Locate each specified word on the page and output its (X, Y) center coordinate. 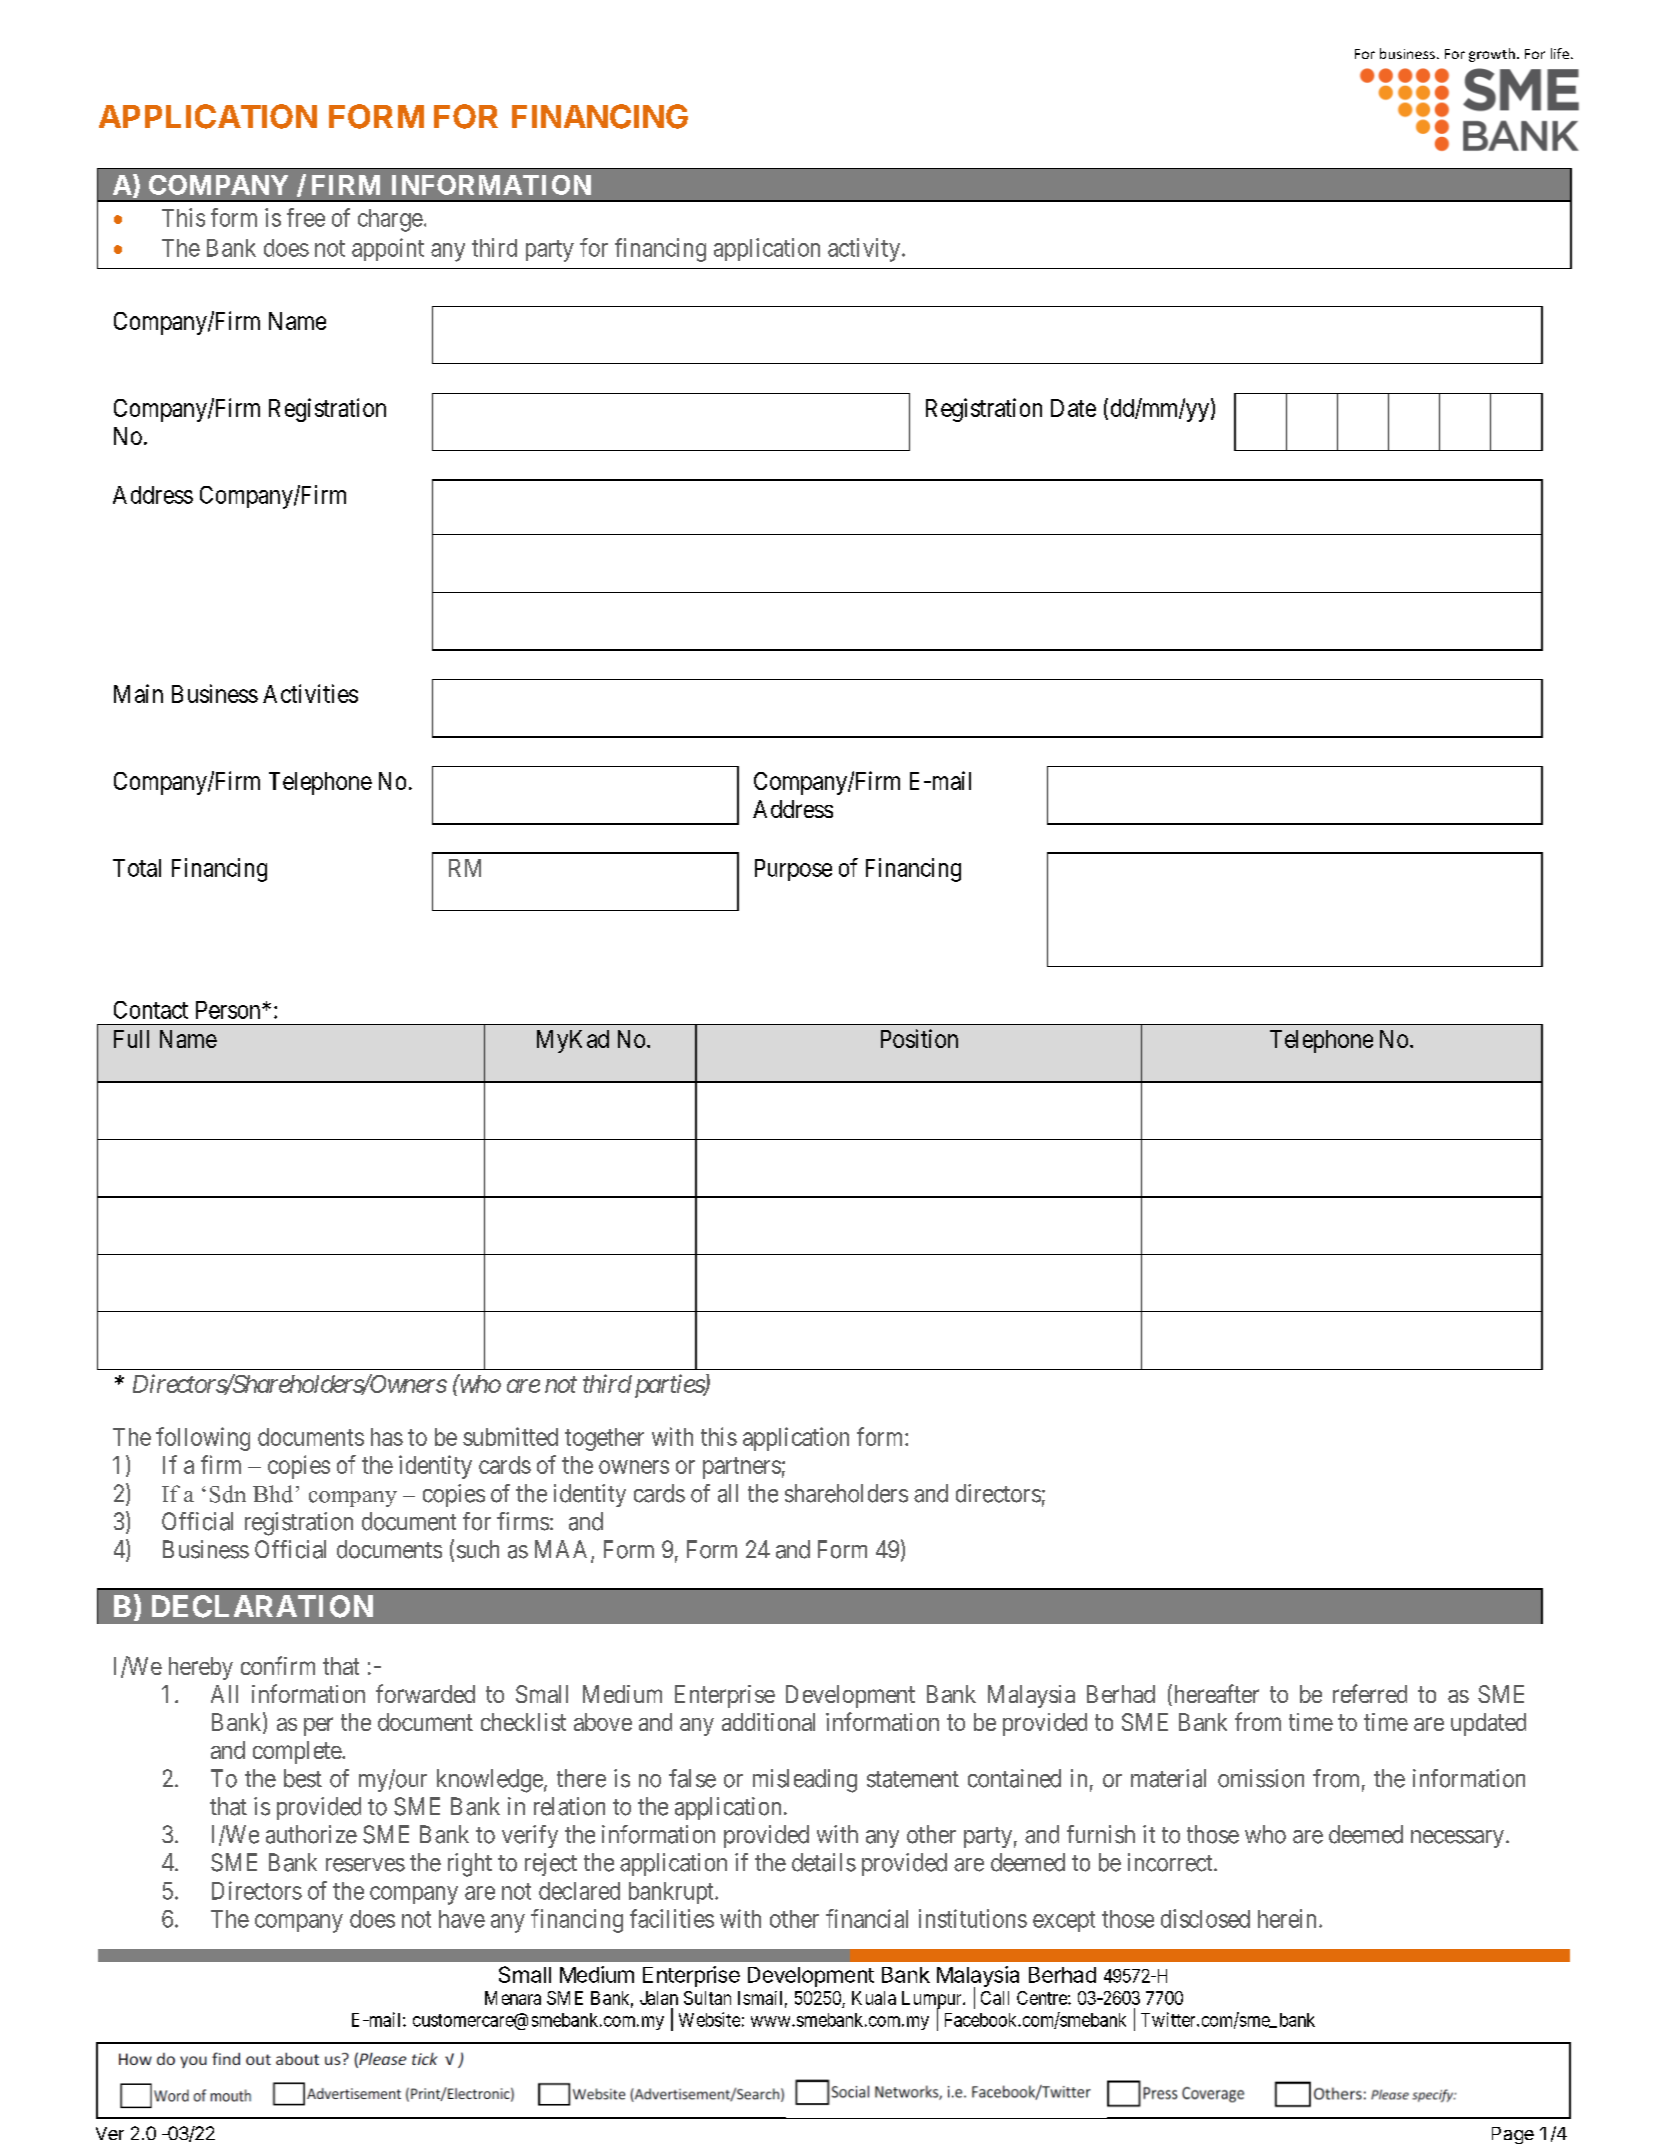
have (462, 1919)
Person (229, 1010)
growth (1492, 55)
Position (919, 1038)
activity (865, 250)
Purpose (793, 870)
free (306, 217)
